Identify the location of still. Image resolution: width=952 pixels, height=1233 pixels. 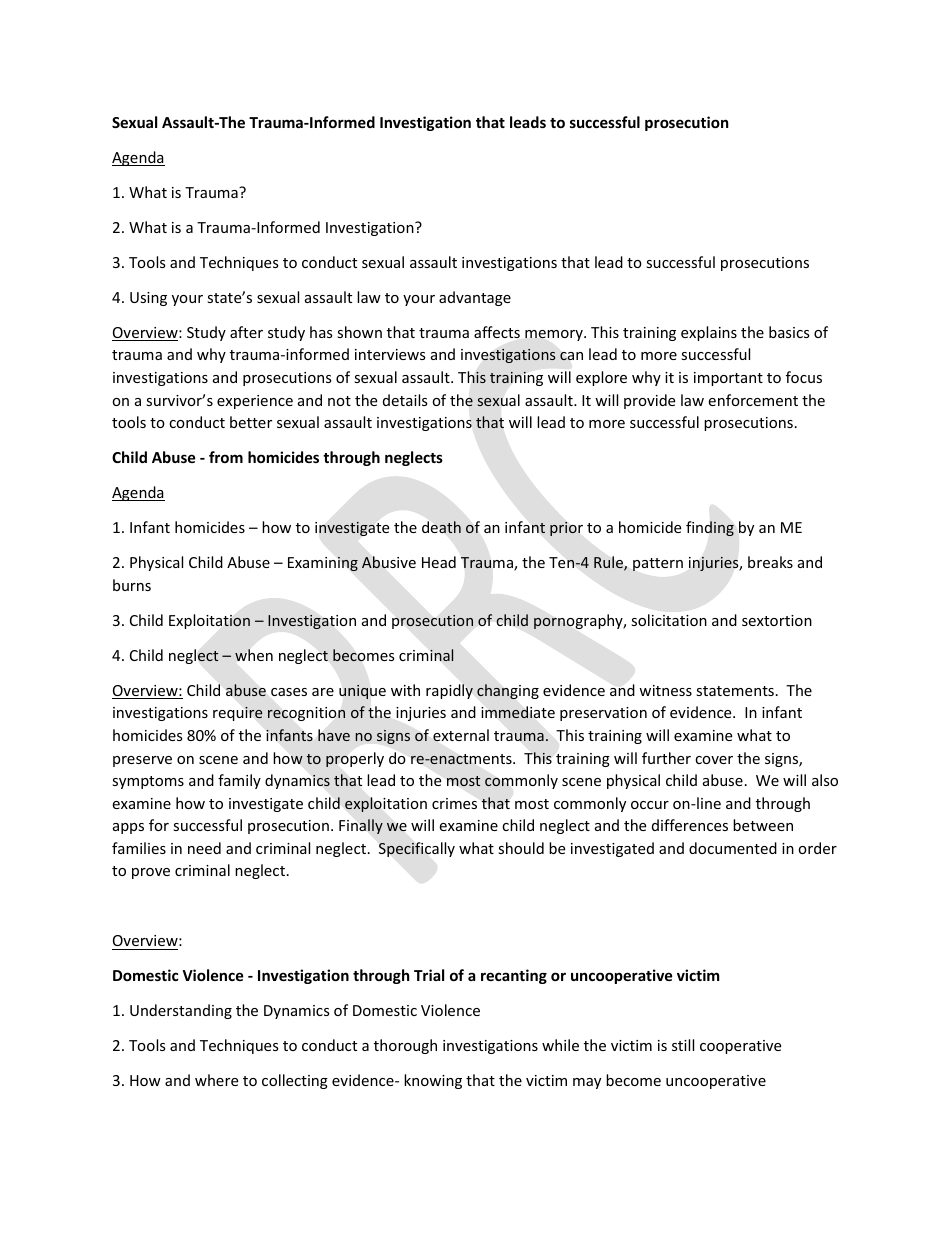
(683, 1045).
